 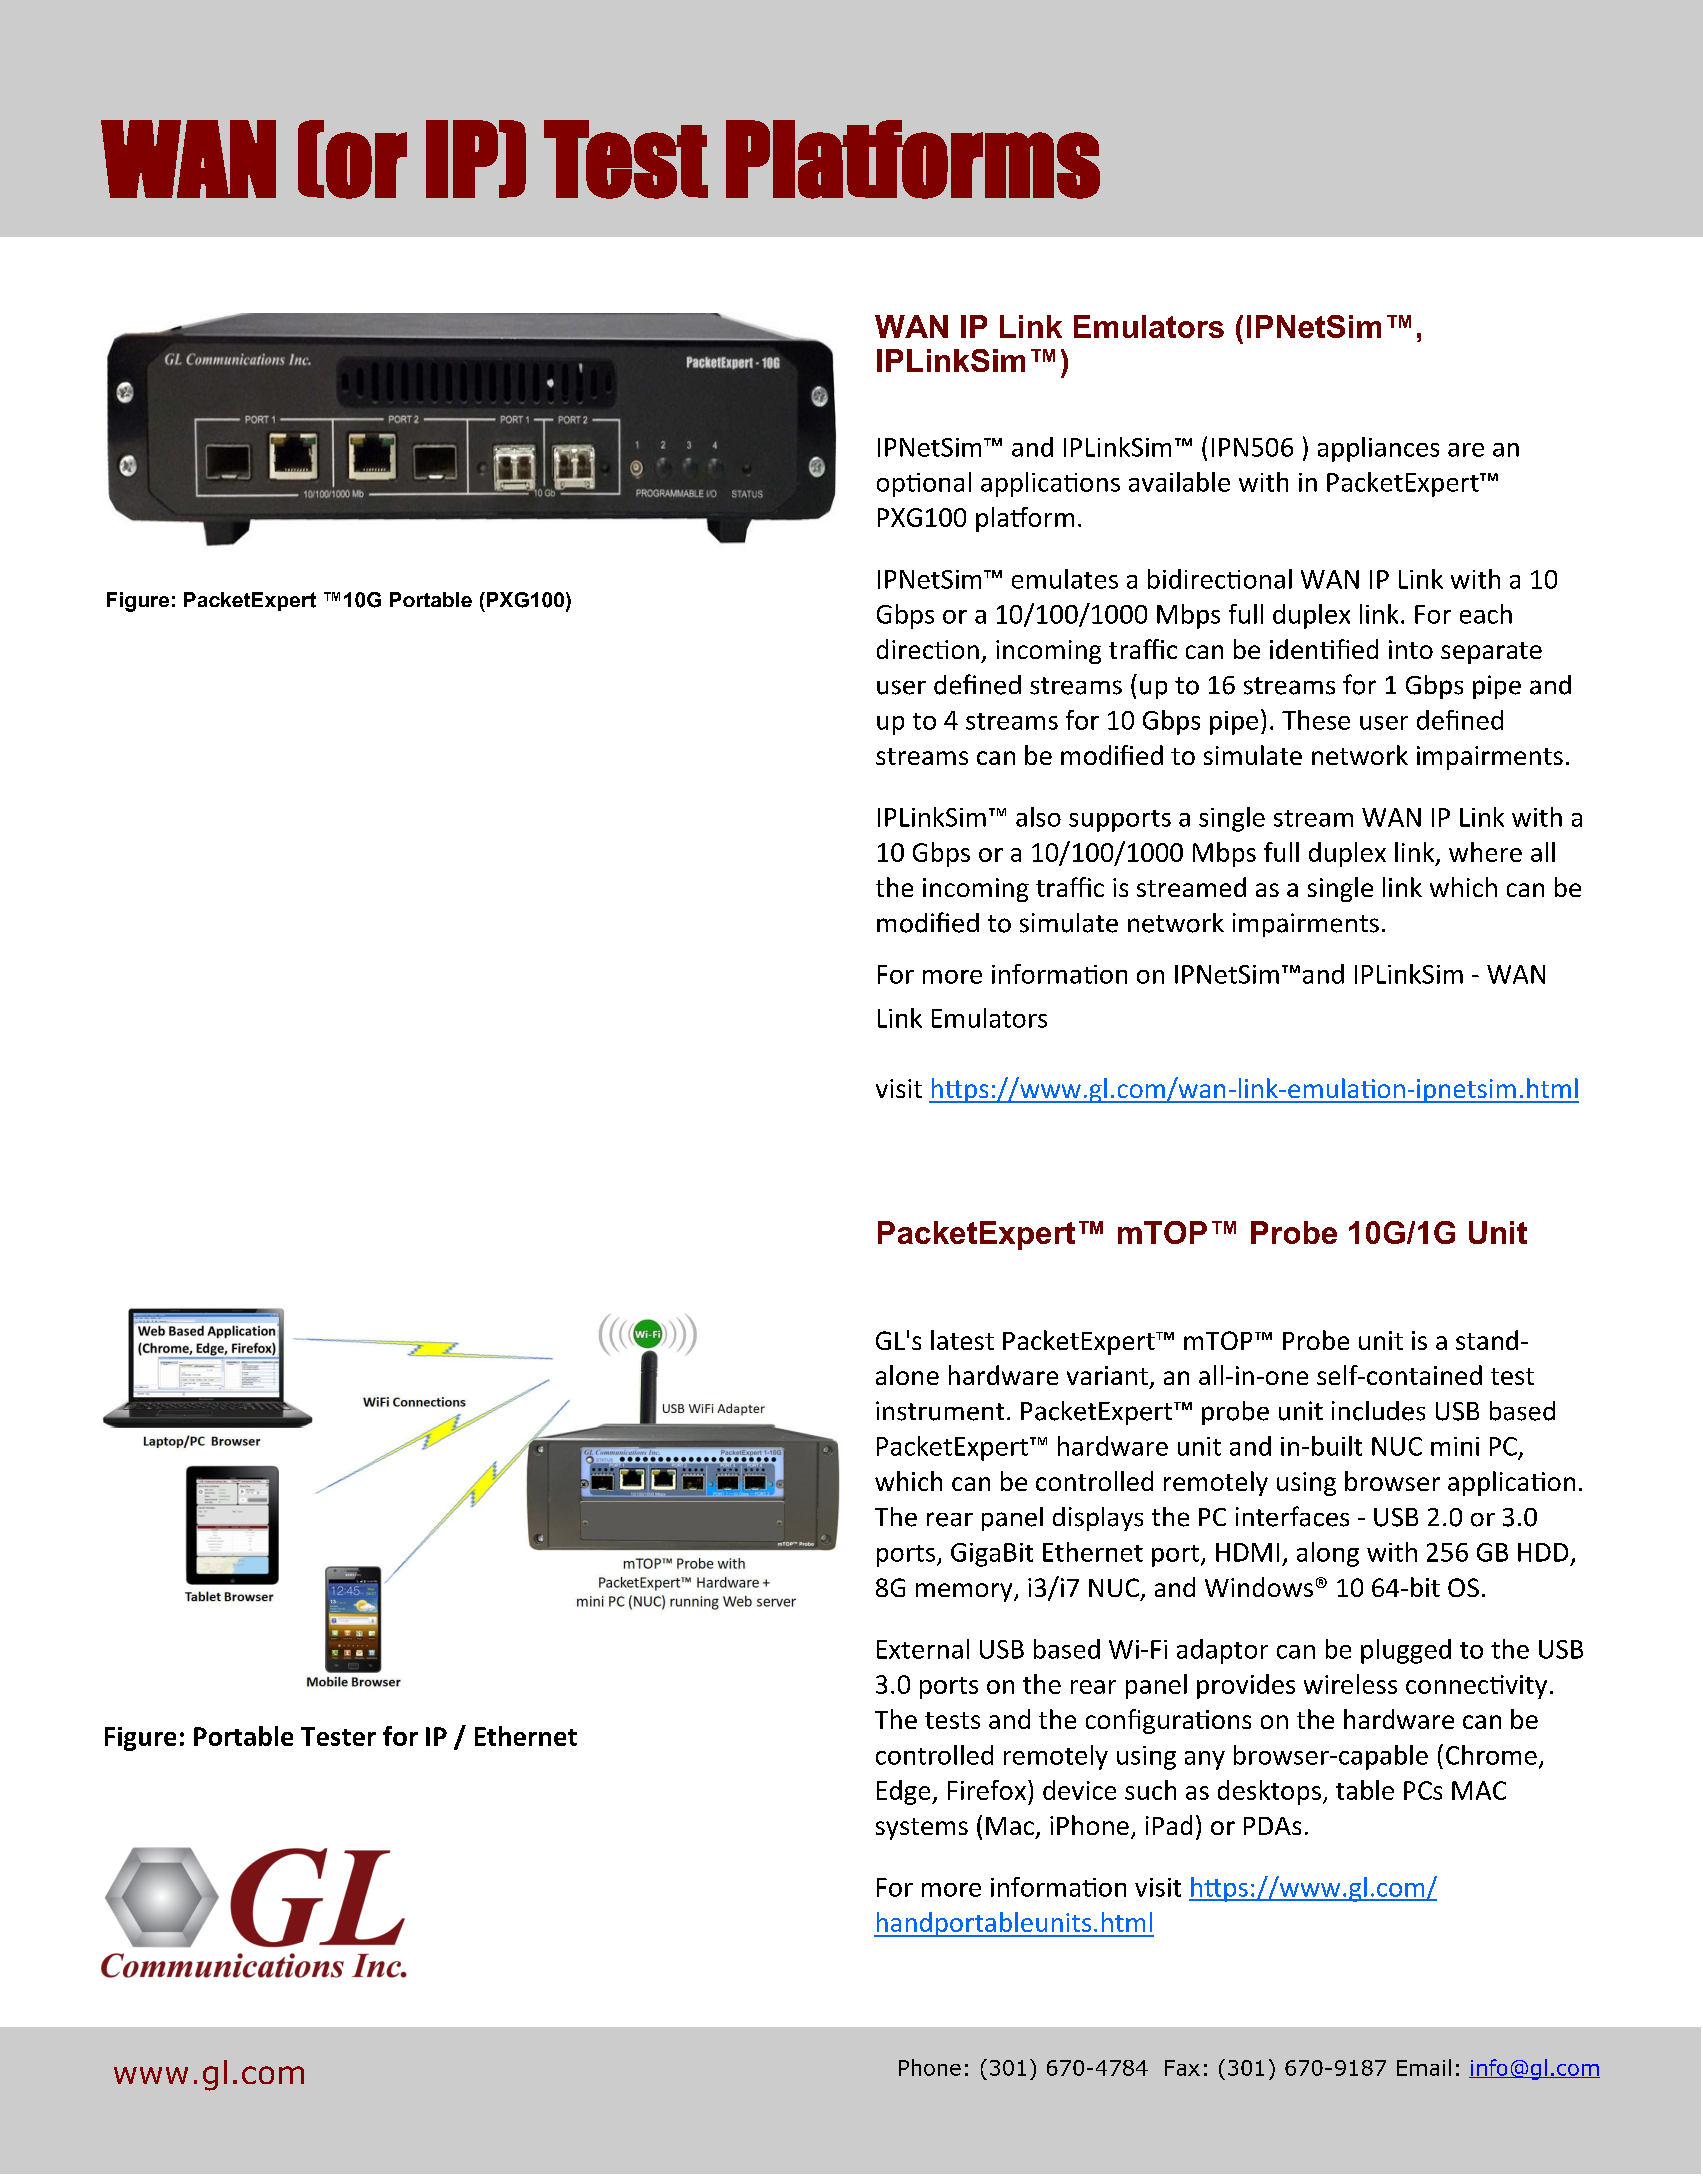 I want to click on Fax, so click(x=1182, y=2068).
